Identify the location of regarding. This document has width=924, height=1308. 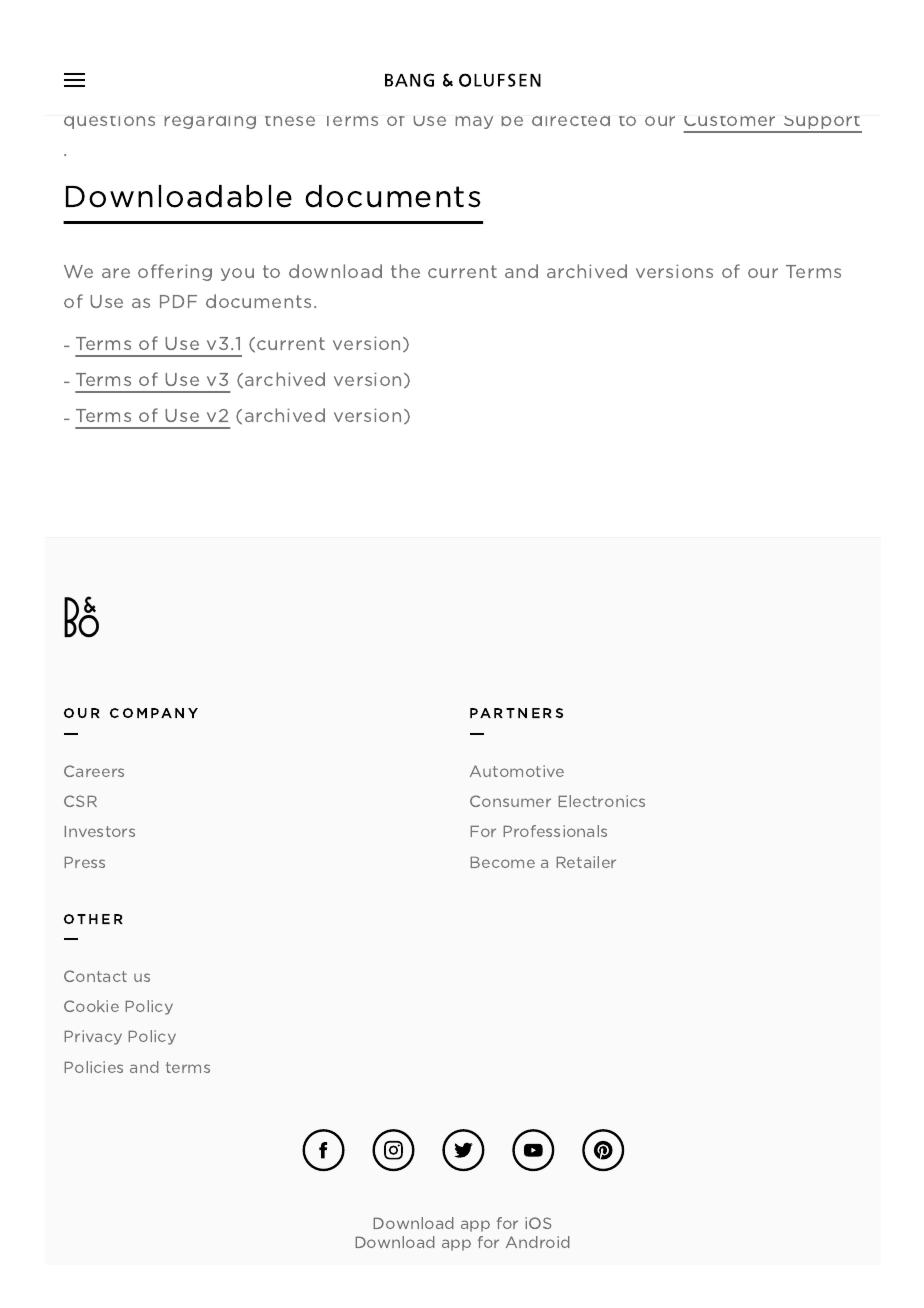
(210, 122).
